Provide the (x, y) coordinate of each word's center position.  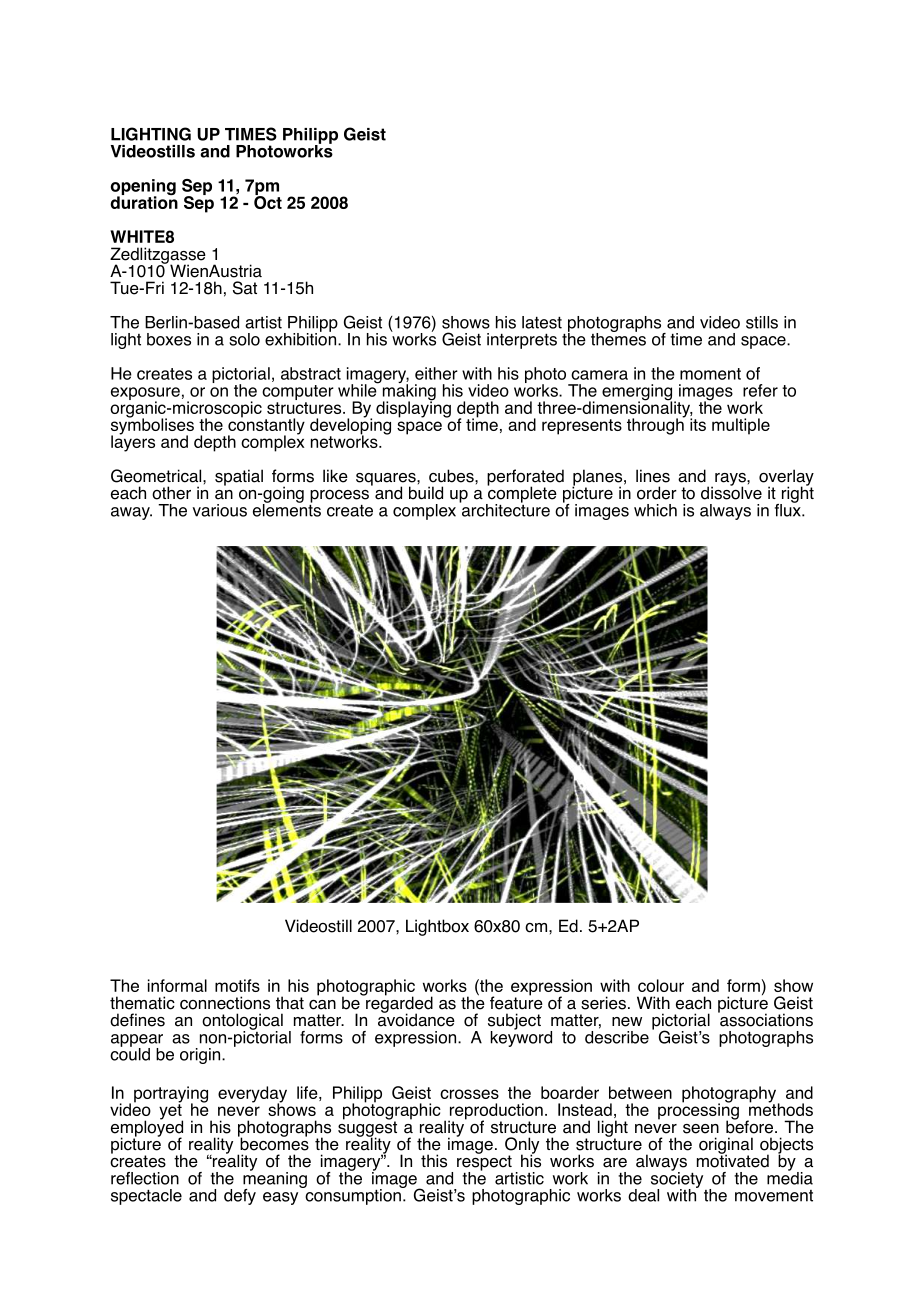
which (655, 510)
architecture (504, 509)
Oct (268, 201)
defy (240, 1197)
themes (618, 338)
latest (542, 322)
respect (484, 1163)
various (219, 510)
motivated (733, 1160)
